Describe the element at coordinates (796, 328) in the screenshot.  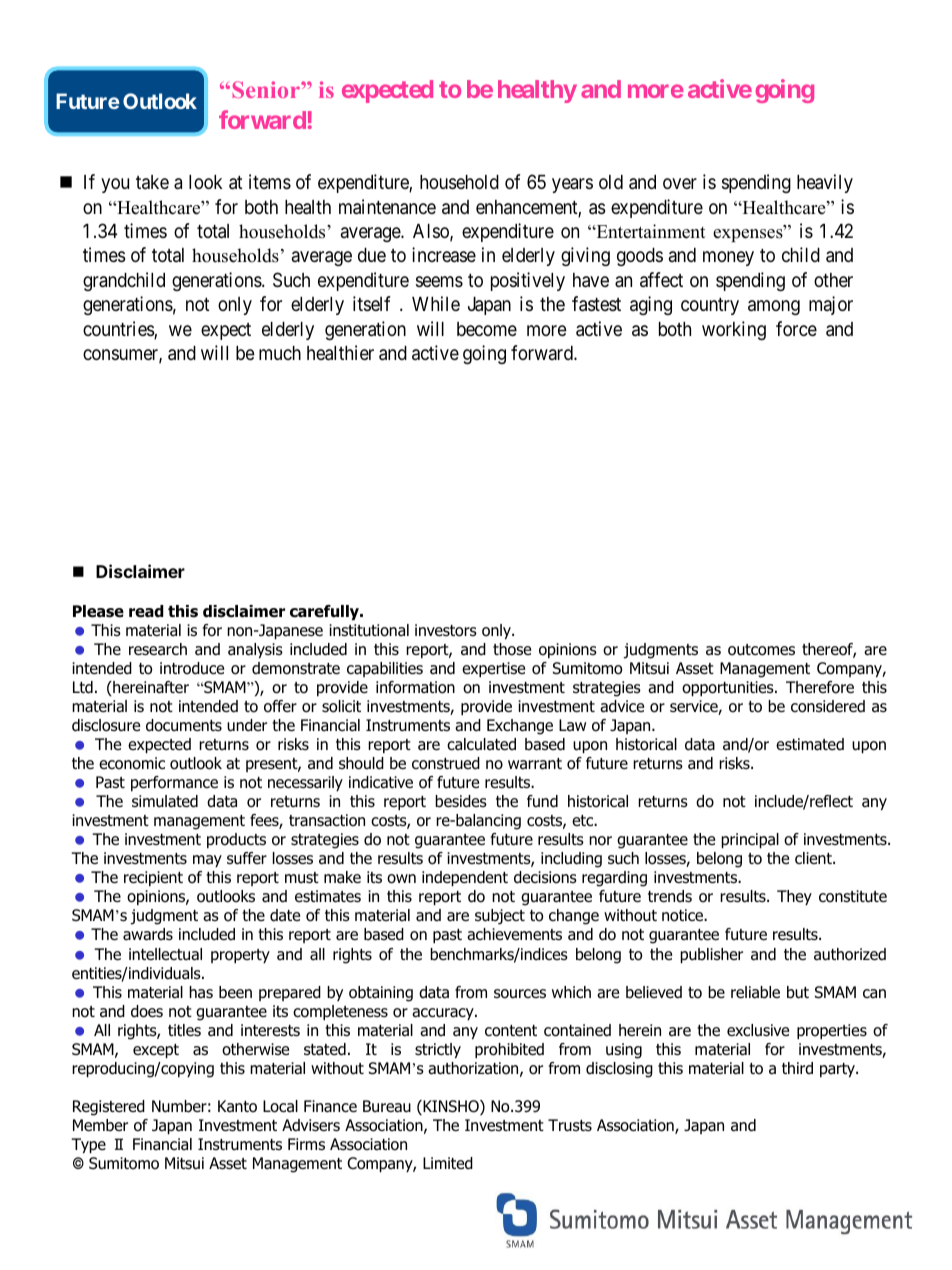
I see `force` at that location.
